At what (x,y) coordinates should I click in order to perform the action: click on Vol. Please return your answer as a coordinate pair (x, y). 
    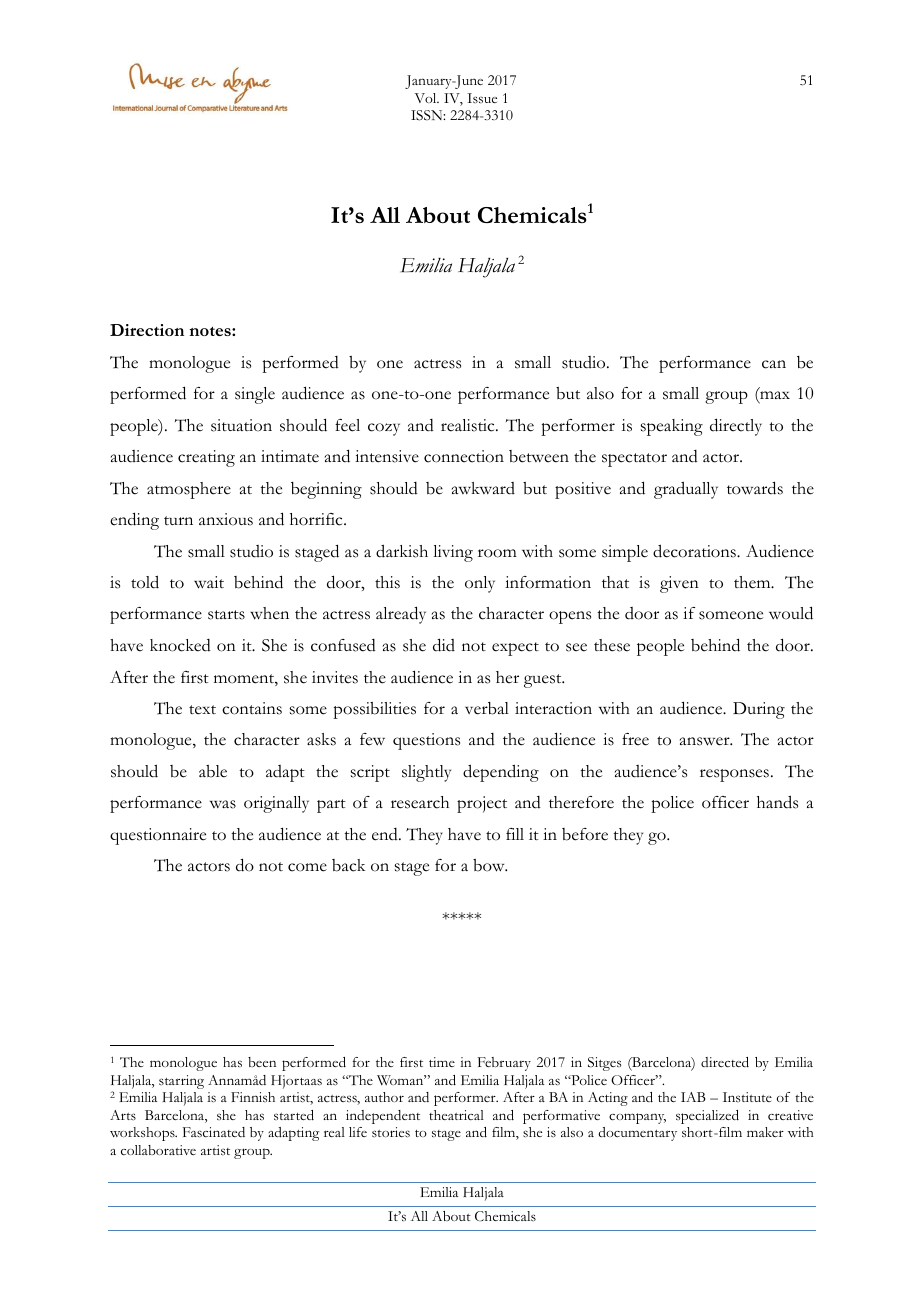
    Looking at the image, I should click on (427, 98).
